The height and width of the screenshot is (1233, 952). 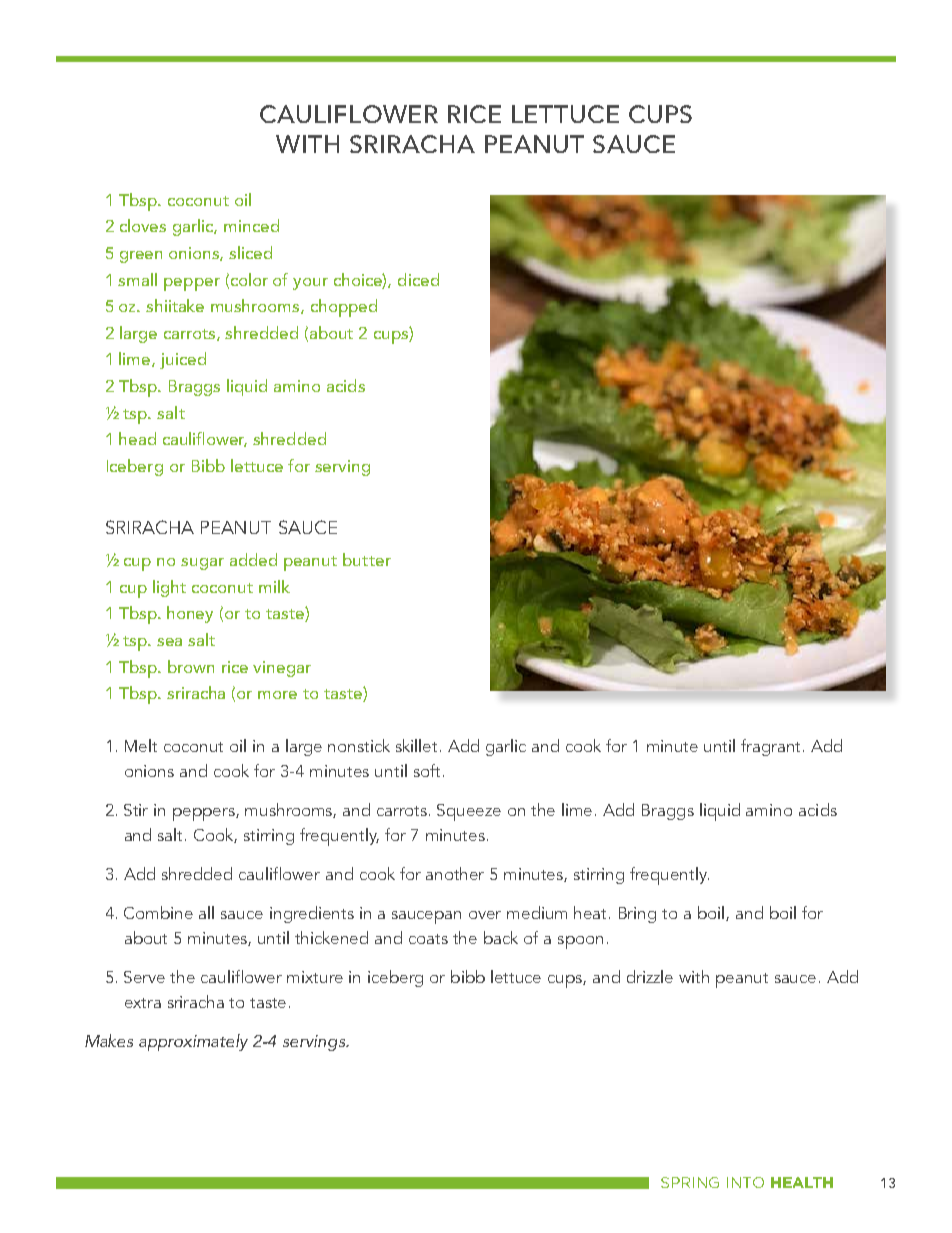 I want to click on soft, so click(x=427, y=770).
